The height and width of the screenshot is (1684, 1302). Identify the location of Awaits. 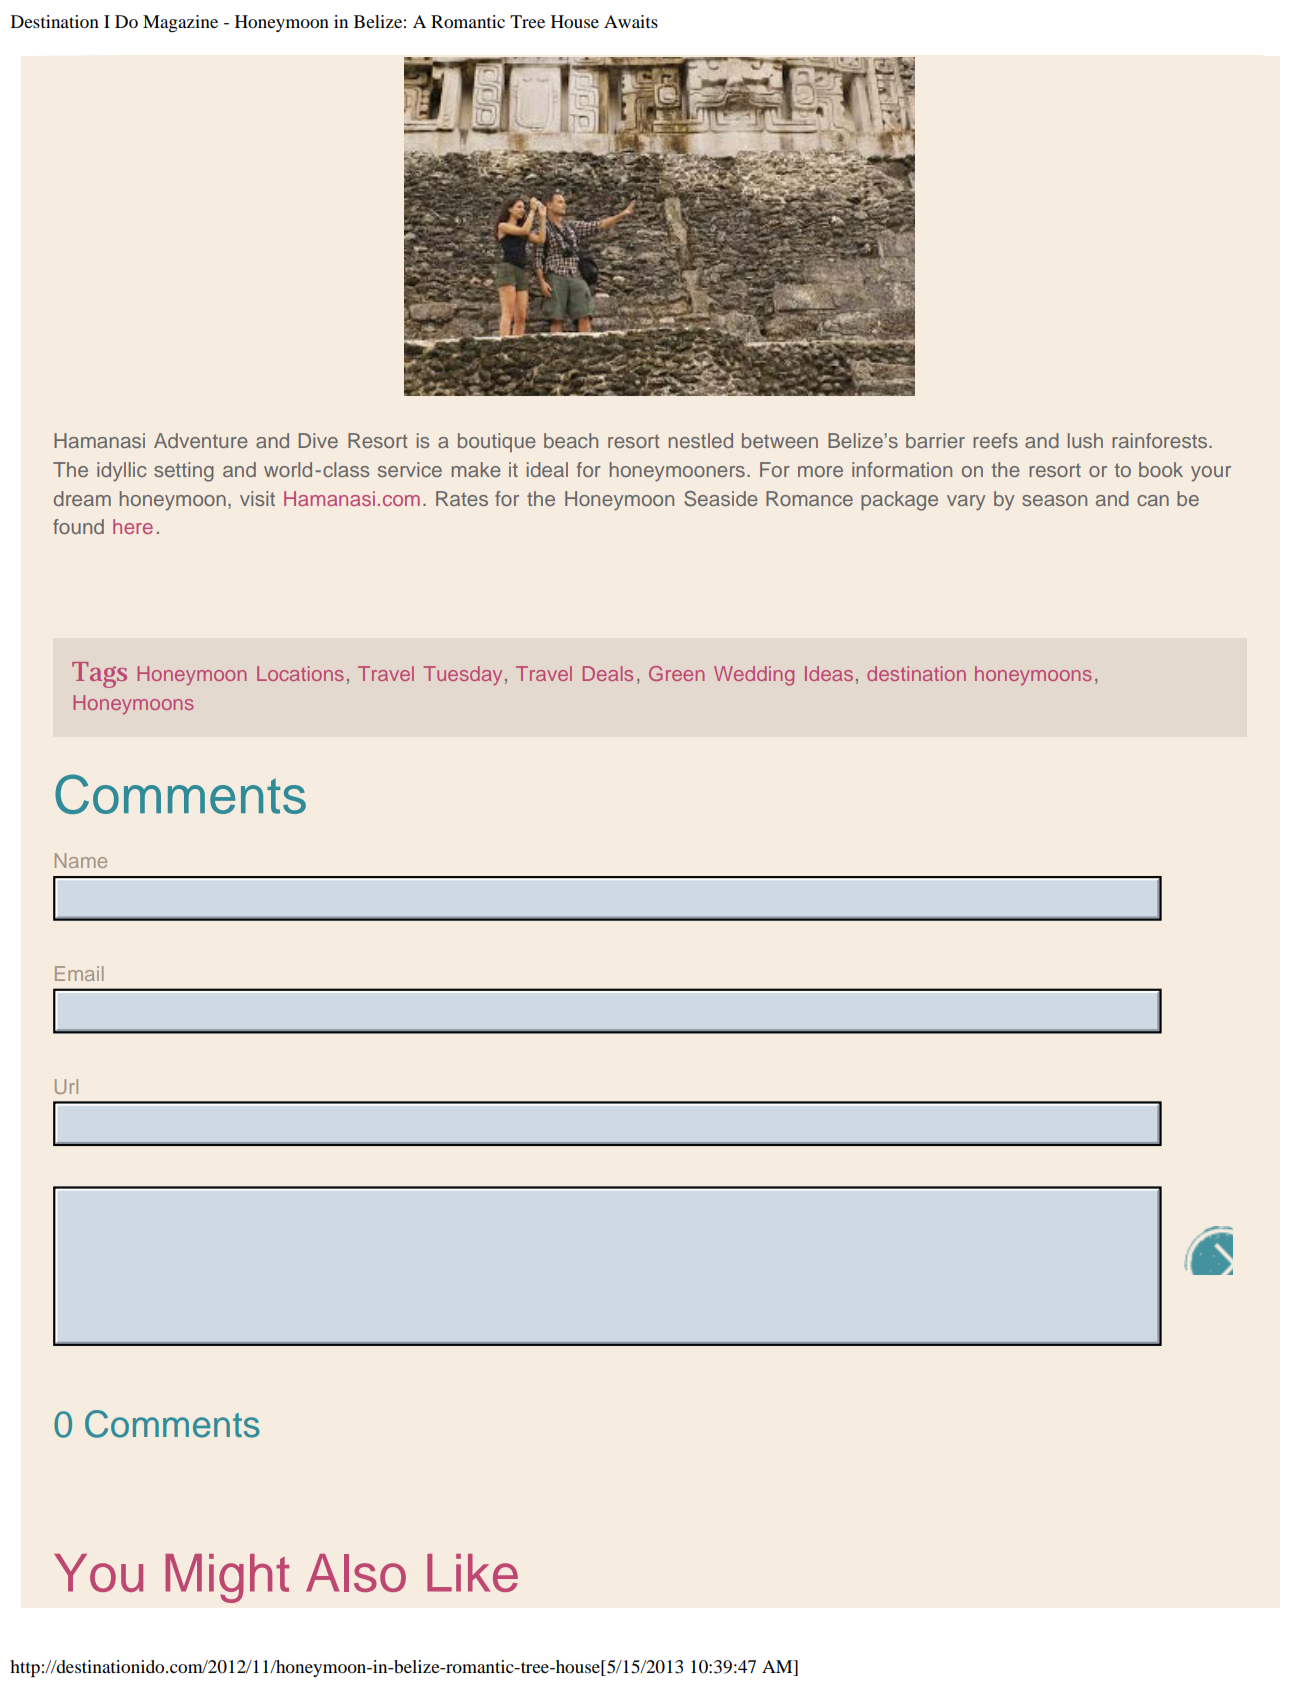
(631, 21).
